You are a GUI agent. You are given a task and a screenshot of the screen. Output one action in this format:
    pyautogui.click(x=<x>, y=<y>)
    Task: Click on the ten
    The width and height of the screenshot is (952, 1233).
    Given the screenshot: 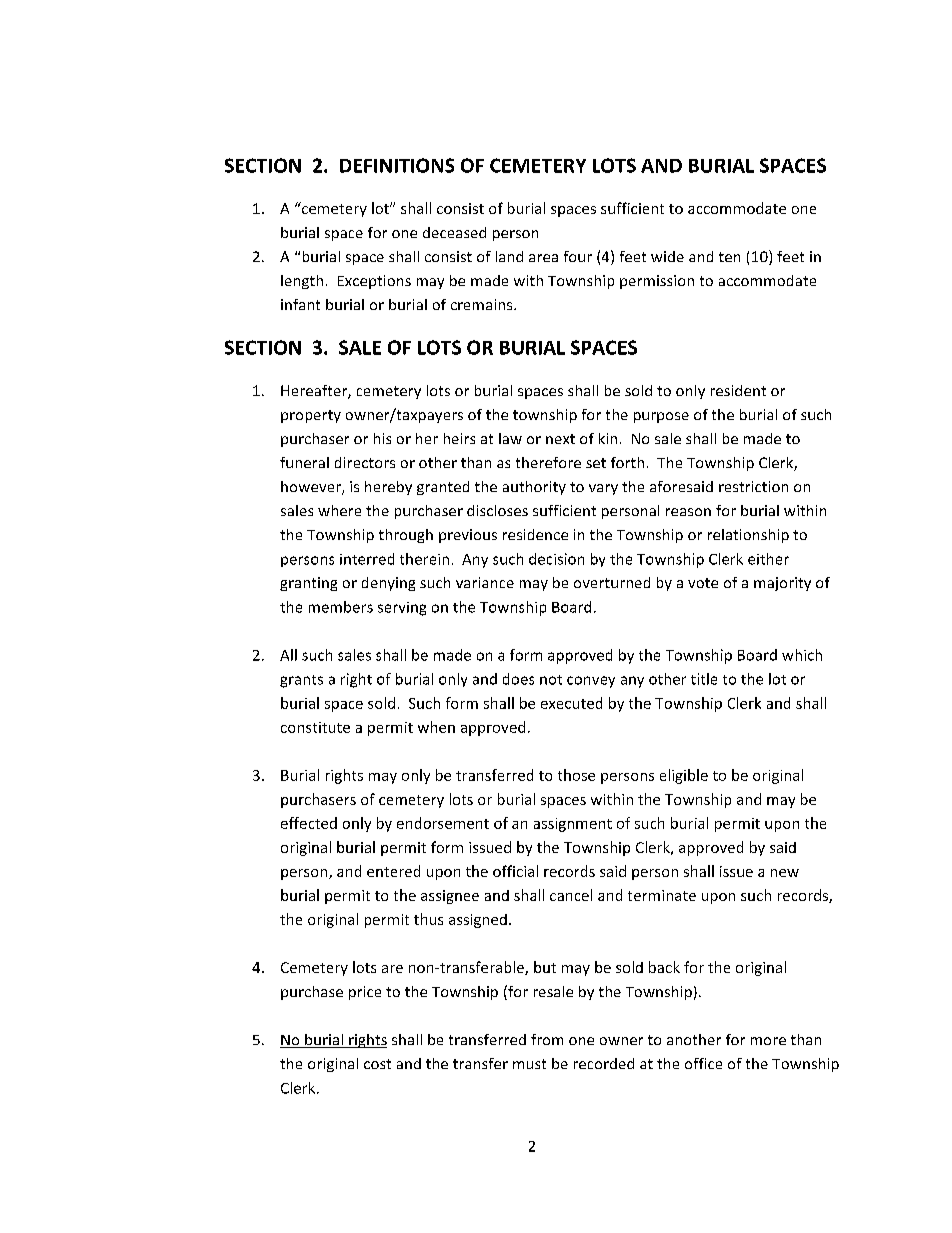 What is the action you would take?
    pyautogui.click(x=729, y=257)
